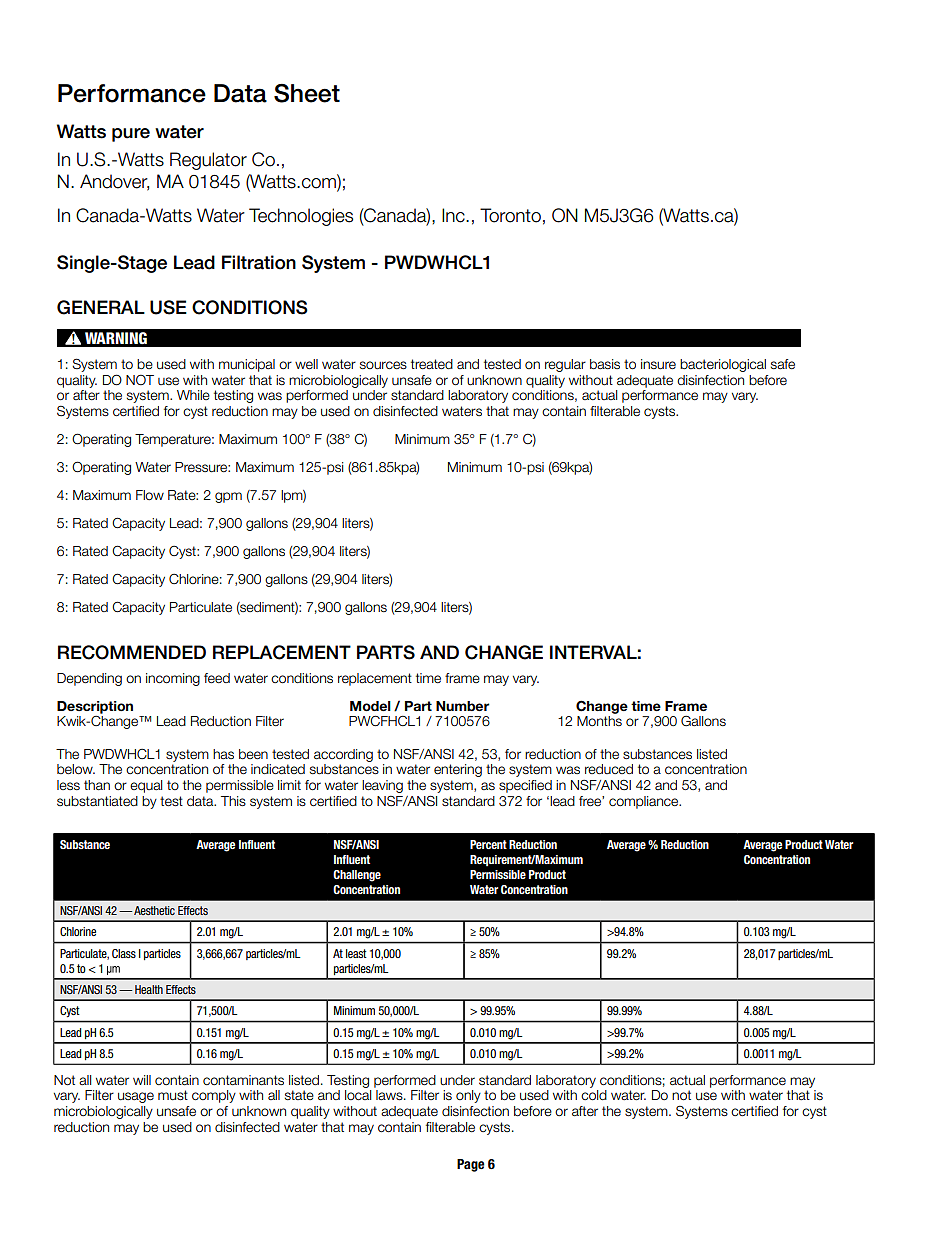 This image has height=1233, width=952. What do you see at coordinates (370, 706) in the image?
I see `Model` at bounding box center [370, 706].
